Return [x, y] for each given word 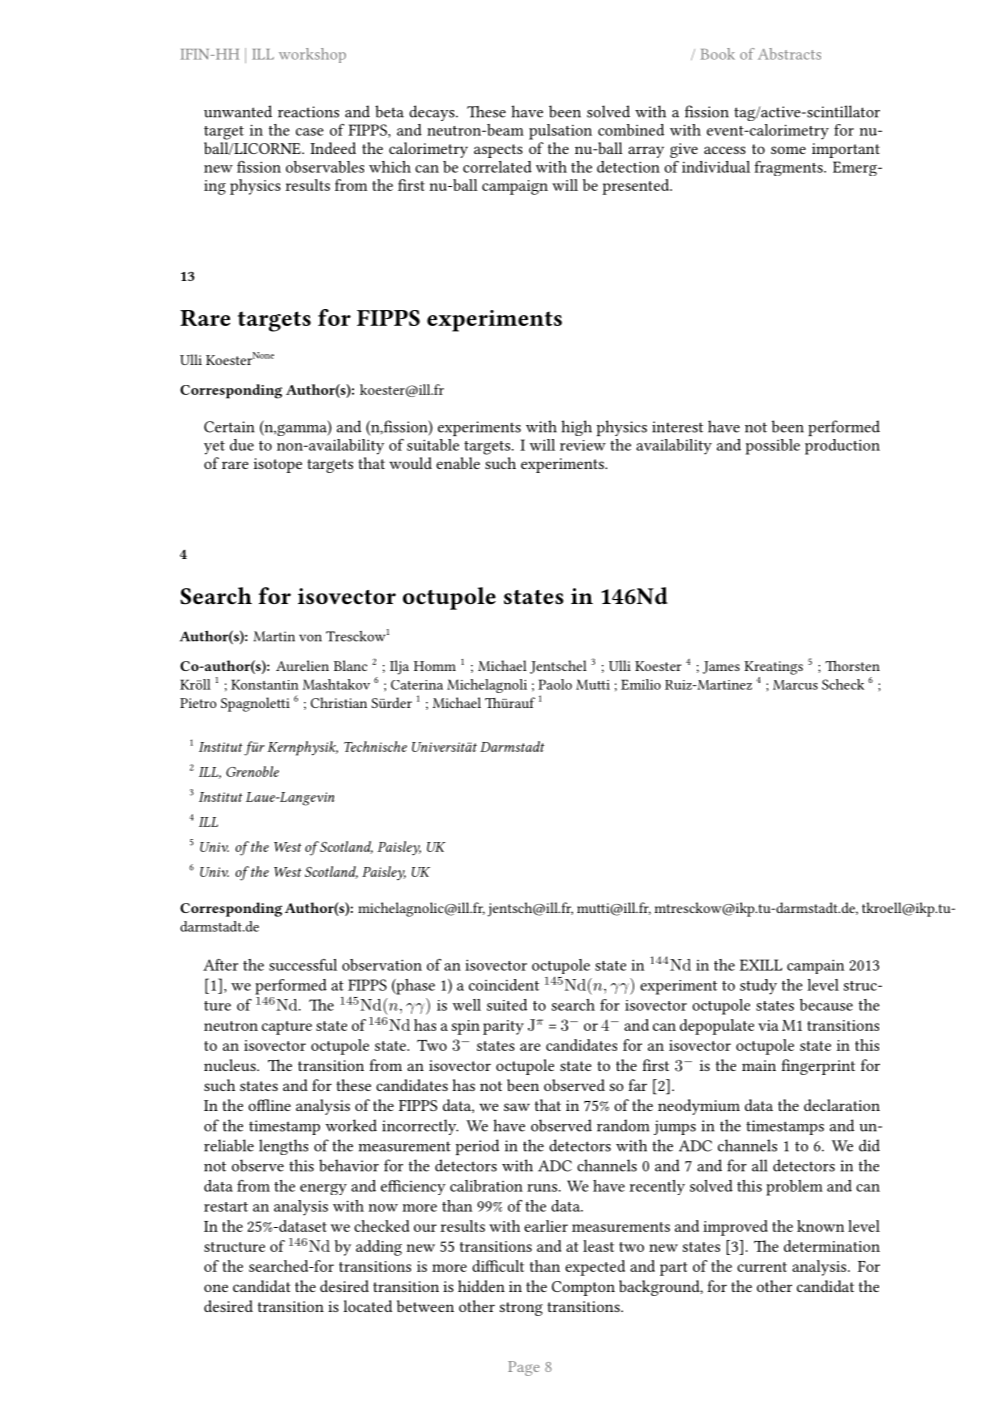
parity [503, 1027]
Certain [229, 427]
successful [303, 965]
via [768, 1025]
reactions [308, 112]
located [367, 1306]
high [576, 428]
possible [773, 447]
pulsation [560, 132]
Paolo [555, 684]
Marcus [795, 685]
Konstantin [265, 684]
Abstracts [789, 54]
